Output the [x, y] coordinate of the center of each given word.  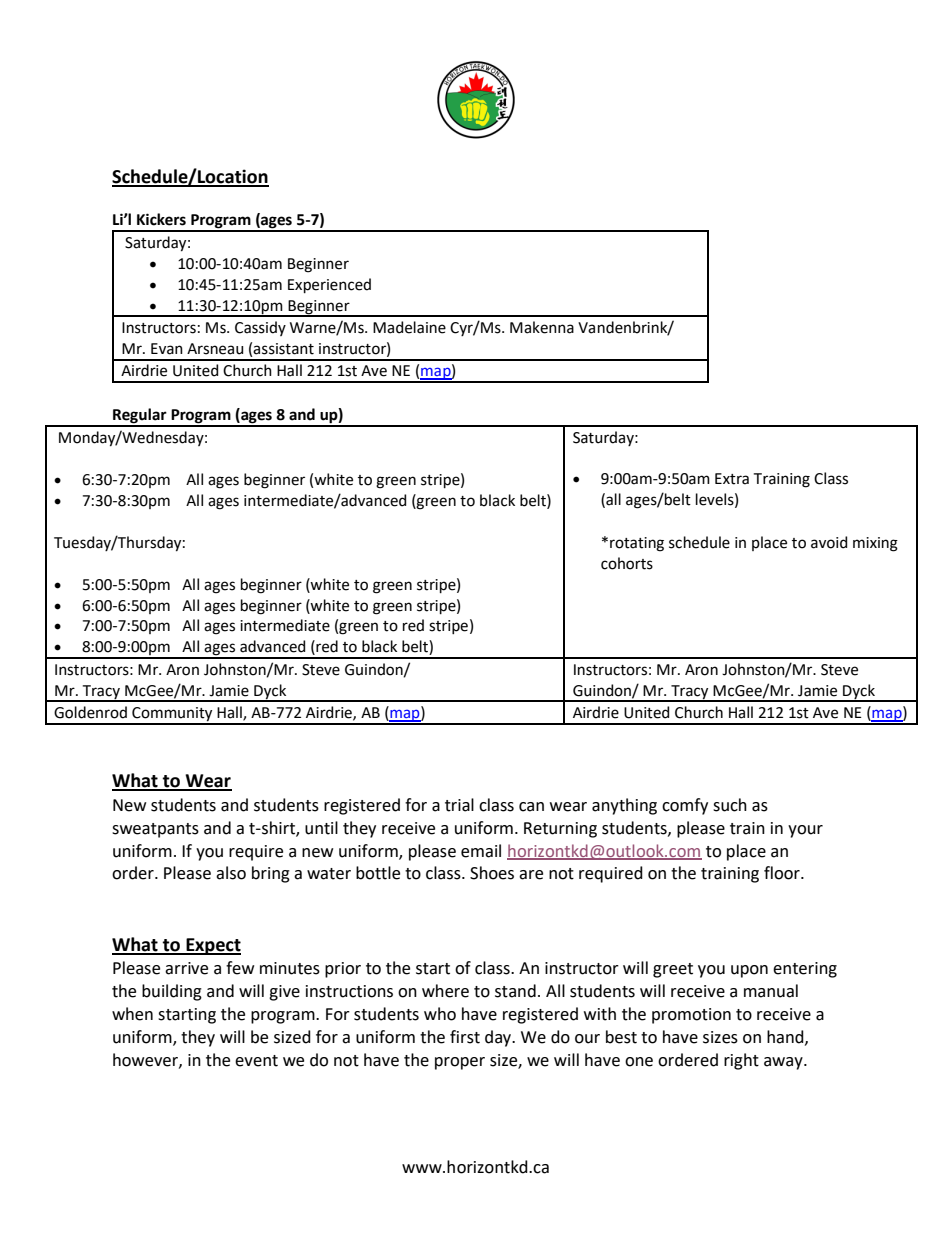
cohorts [627, 563]
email [481, 851]
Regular [140, 417]
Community [172, 715]
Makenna [542, 327]
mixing [875, 544]
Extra [732, 479]
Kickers [161, 219]
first [465, 1037]
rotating [637, 544]
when [132, 1014]
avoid [829, 542]
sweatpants [155, 830]
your [805, 831]
